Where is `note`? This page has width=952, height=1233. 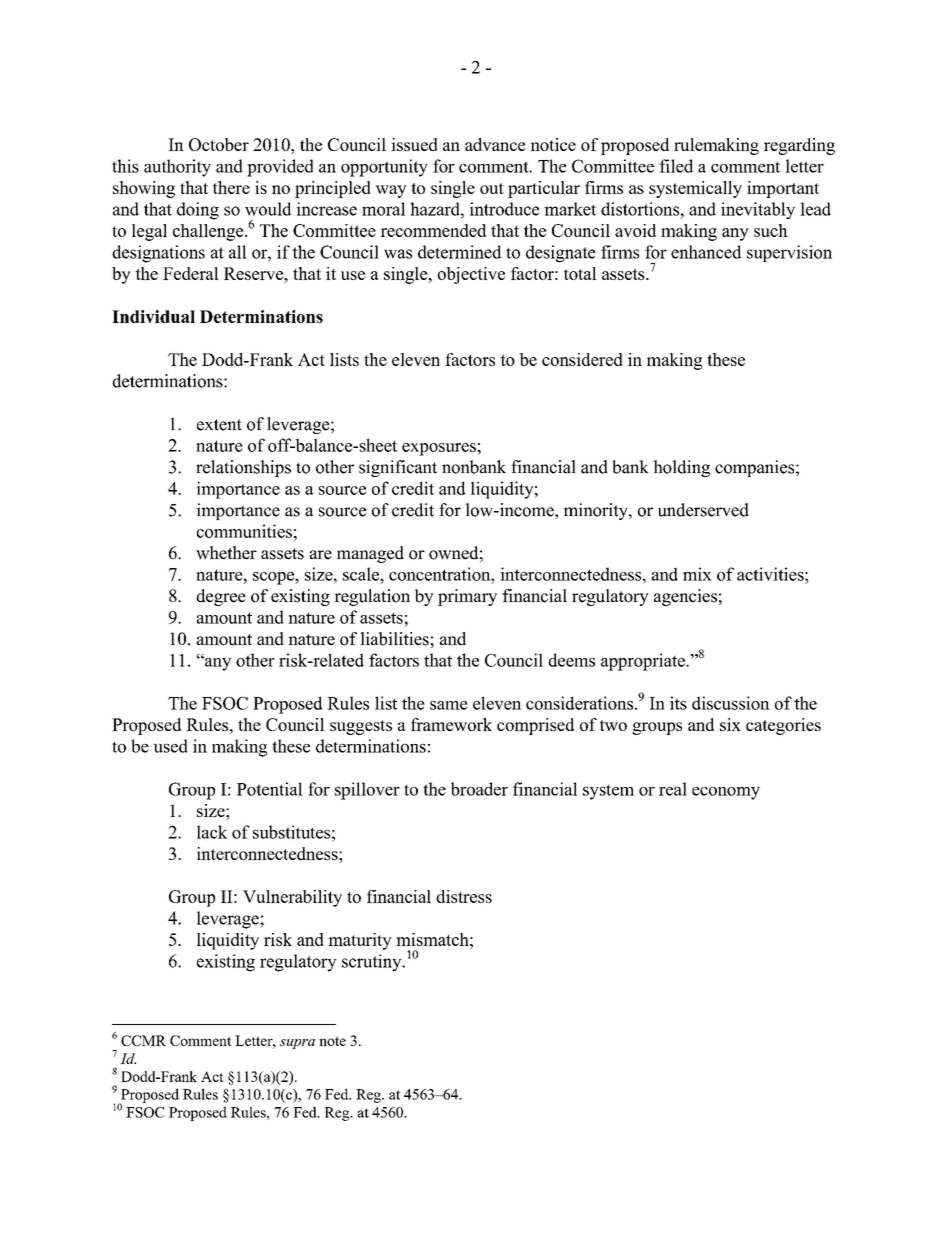 note is located at coordinates (332, 1041).
